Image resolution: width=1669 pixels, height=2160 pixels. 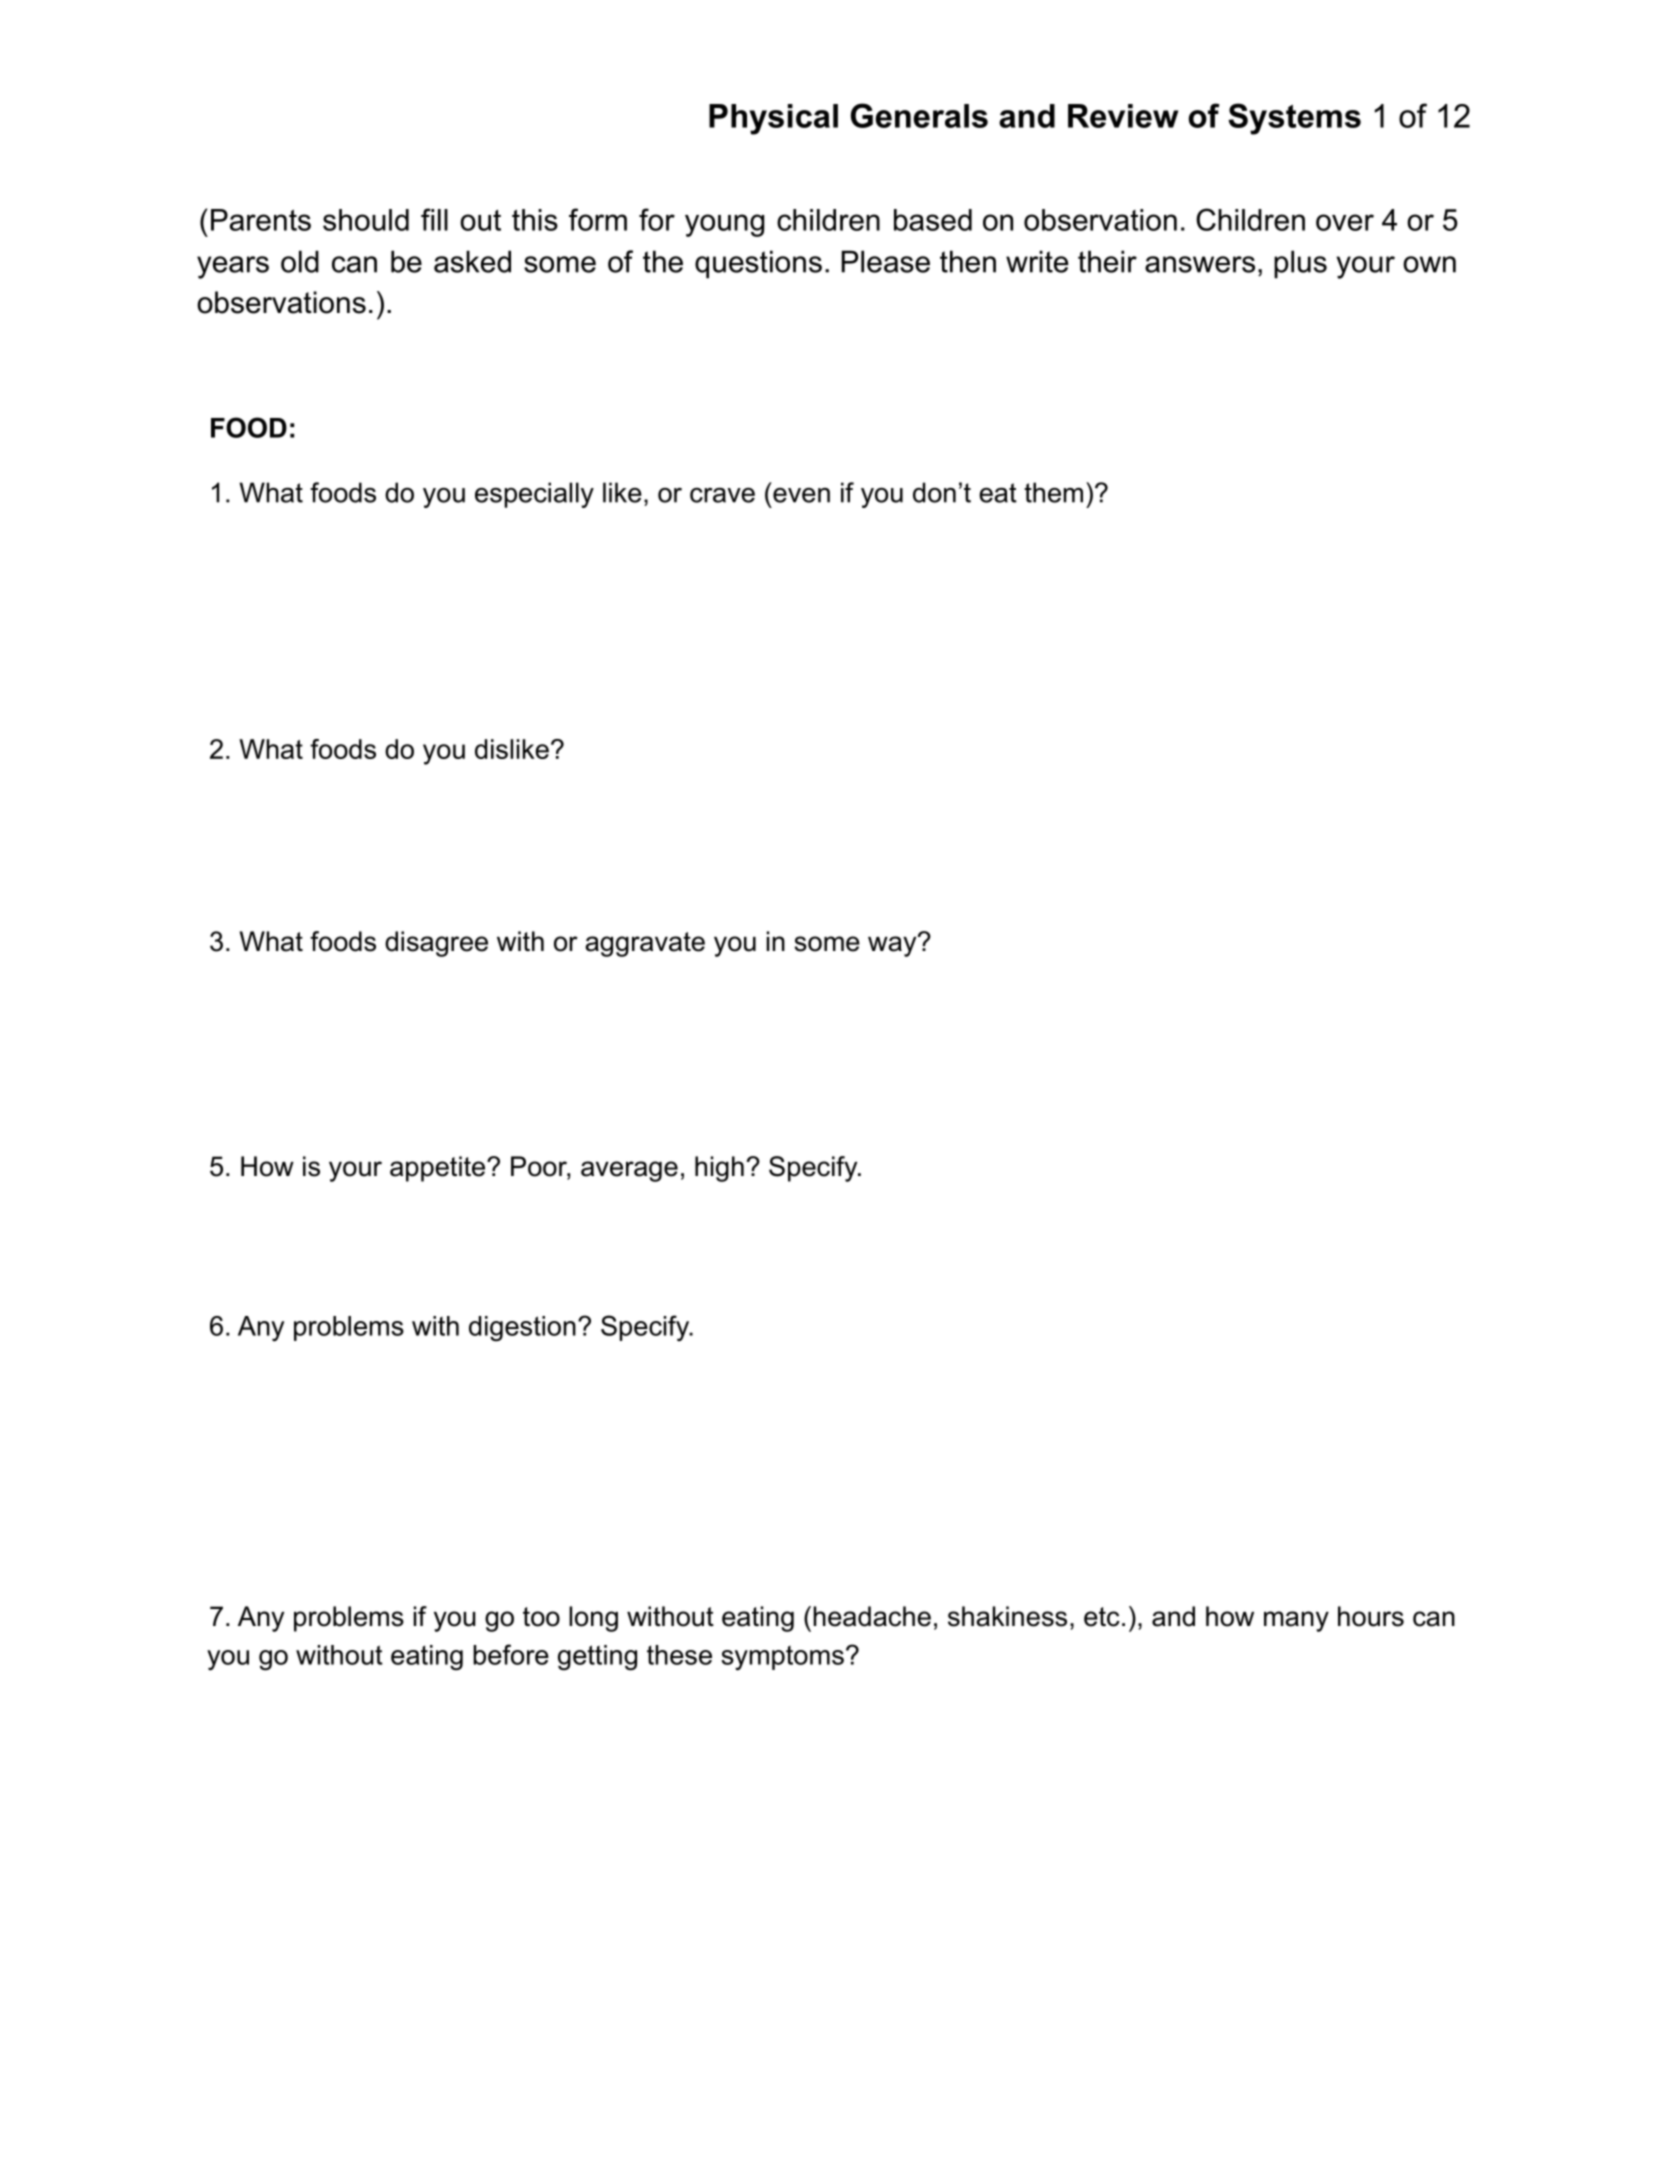 I want to click on aggravate, so click(x=645, y=944).
